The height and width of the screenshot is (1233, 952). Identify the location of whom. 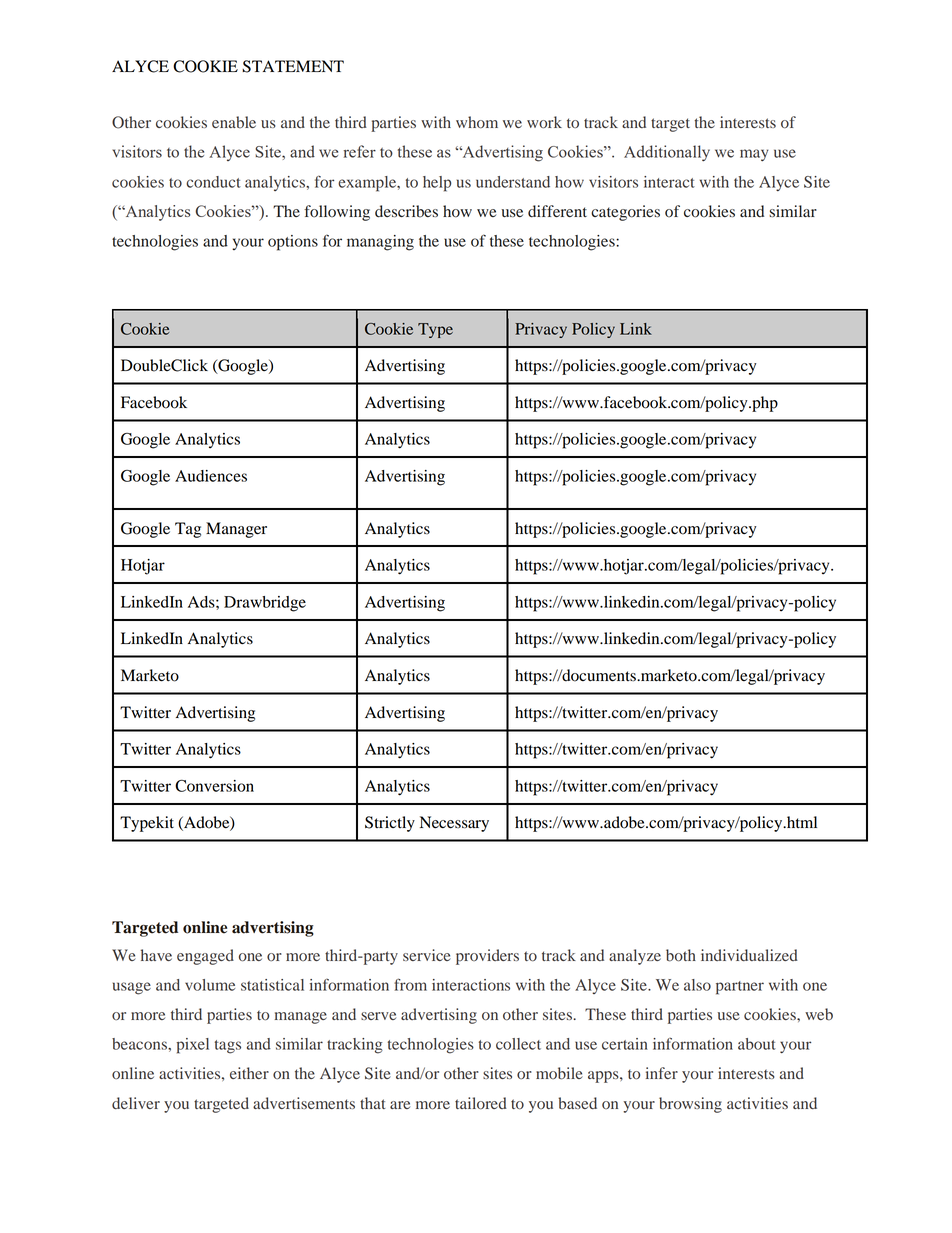
(477, 122).
